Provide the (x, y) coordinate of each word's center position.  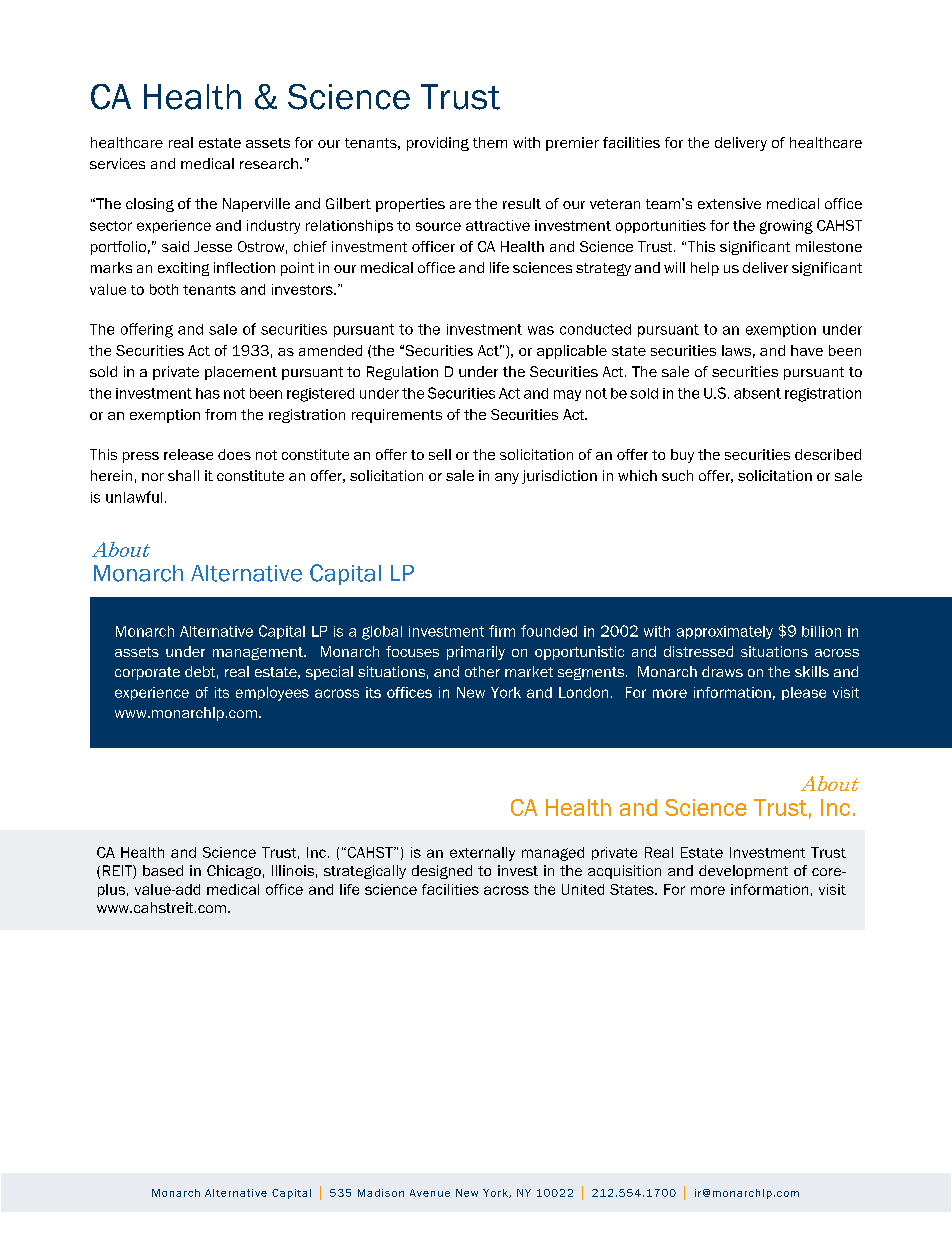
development (743, 872)
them (490, 142)
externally (482, 854)
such (677, 475)
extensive (729, 203)
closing (150, 205)
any (507, 478)
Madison (381, 1193)
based (163, 870)
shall (183, 475)
